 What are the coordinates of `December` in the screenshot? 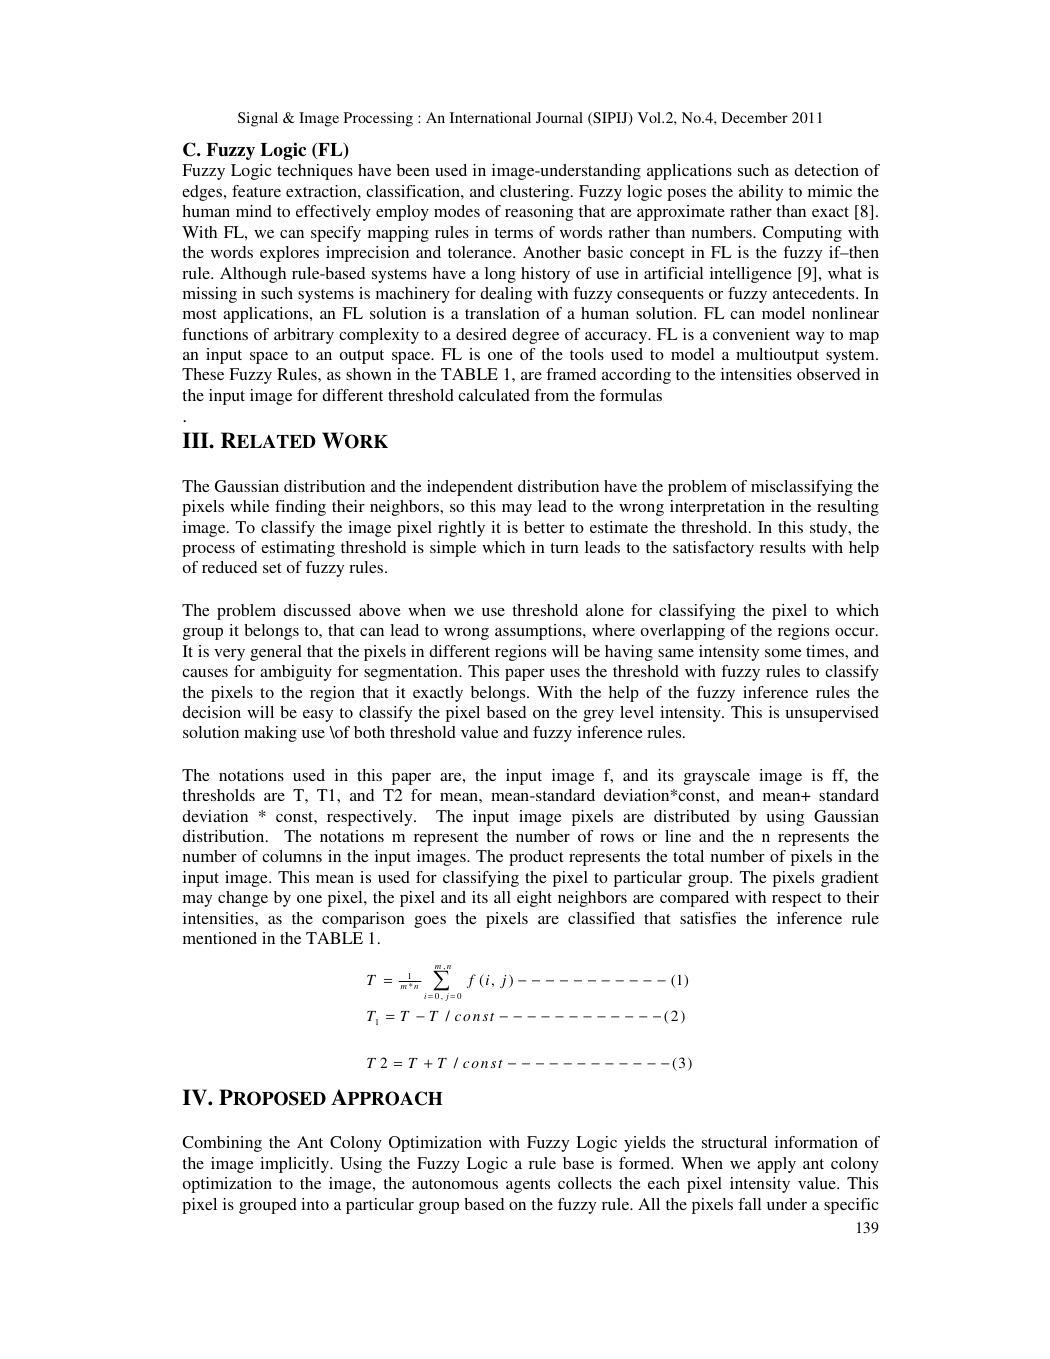 It's located at (755, 117).
